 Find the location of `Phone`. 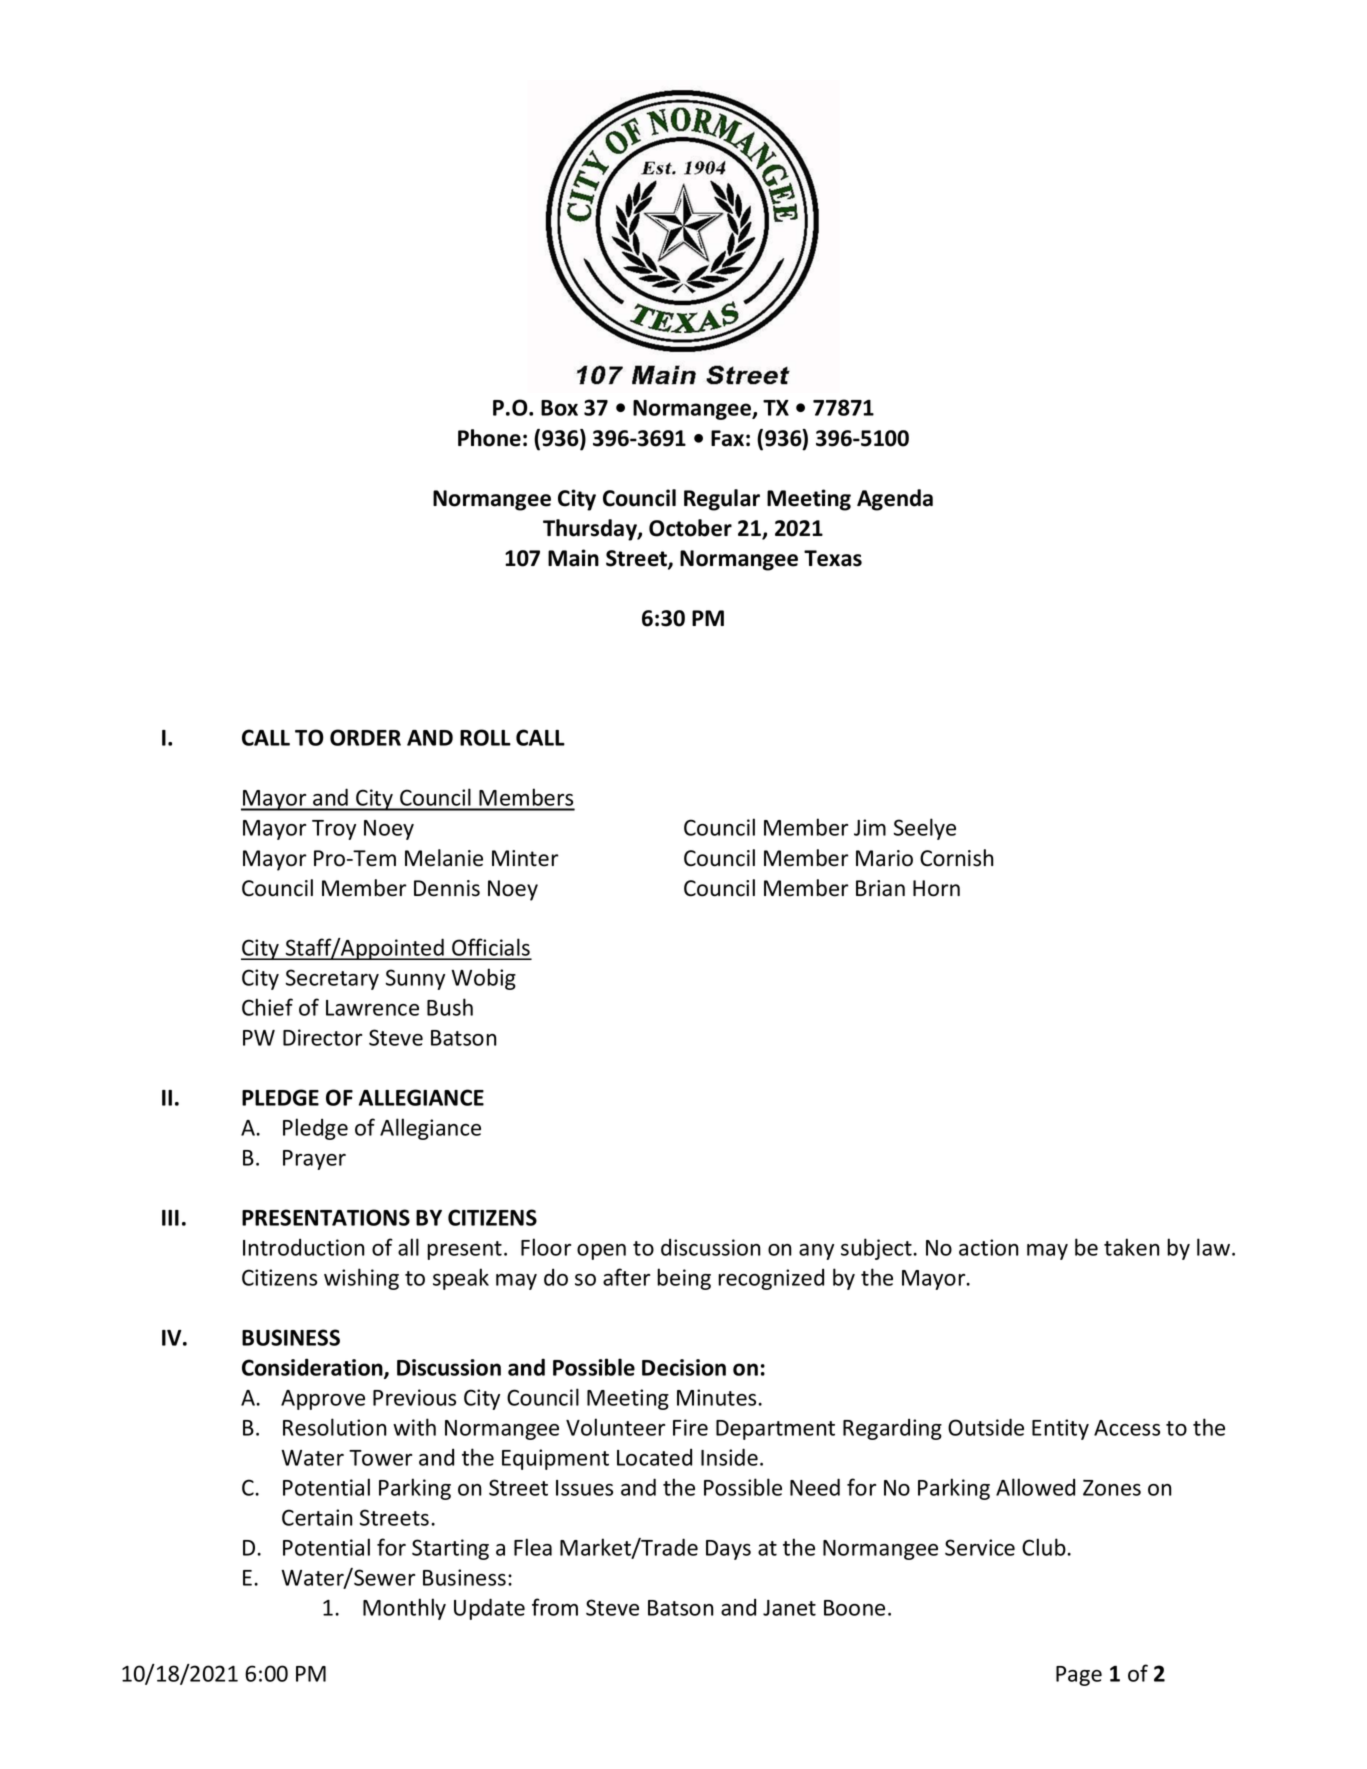

Phone is located at coordinates (489, 438).
